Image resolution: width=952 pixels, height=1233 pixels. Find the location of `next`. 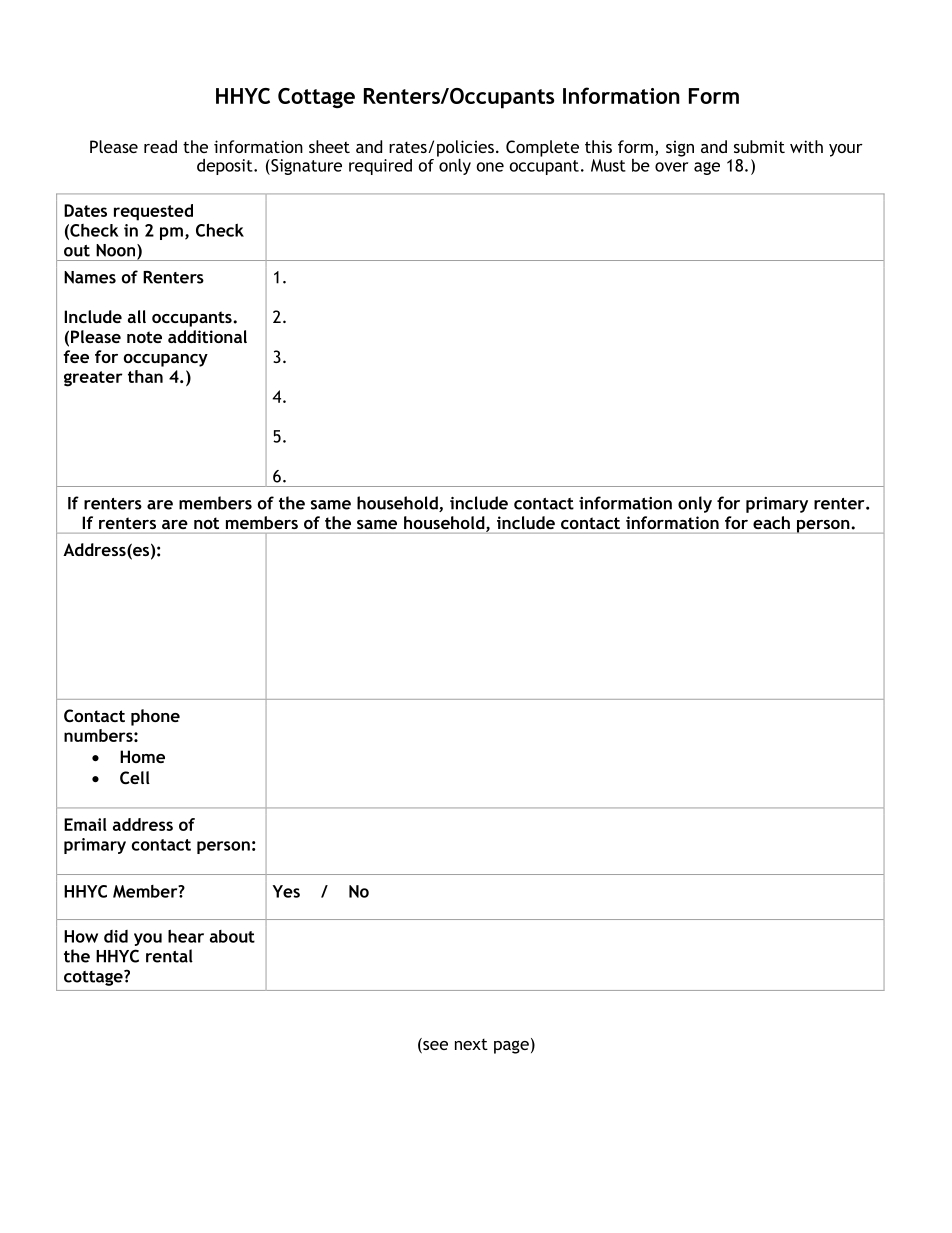

next is located at coordinates (471, 1044).
